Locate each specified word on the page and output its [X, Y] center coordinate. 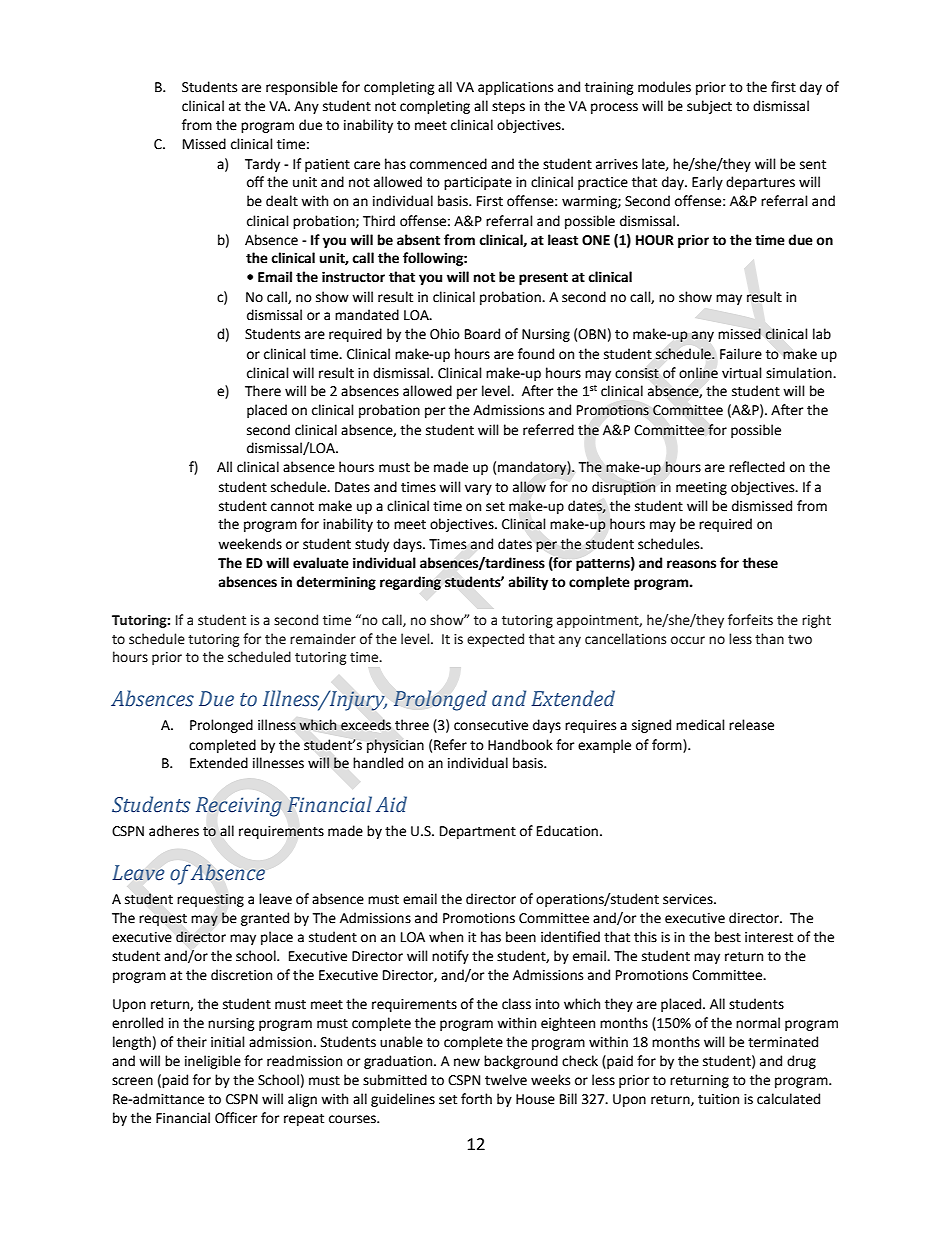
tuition [718, 1099]
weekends [250, 544]
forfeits [750, 620]
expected [495, 640]
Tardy [262, 165]
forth [476, 1099]
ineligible [213, 1062]
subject [709, 107]
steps [508, 108]
